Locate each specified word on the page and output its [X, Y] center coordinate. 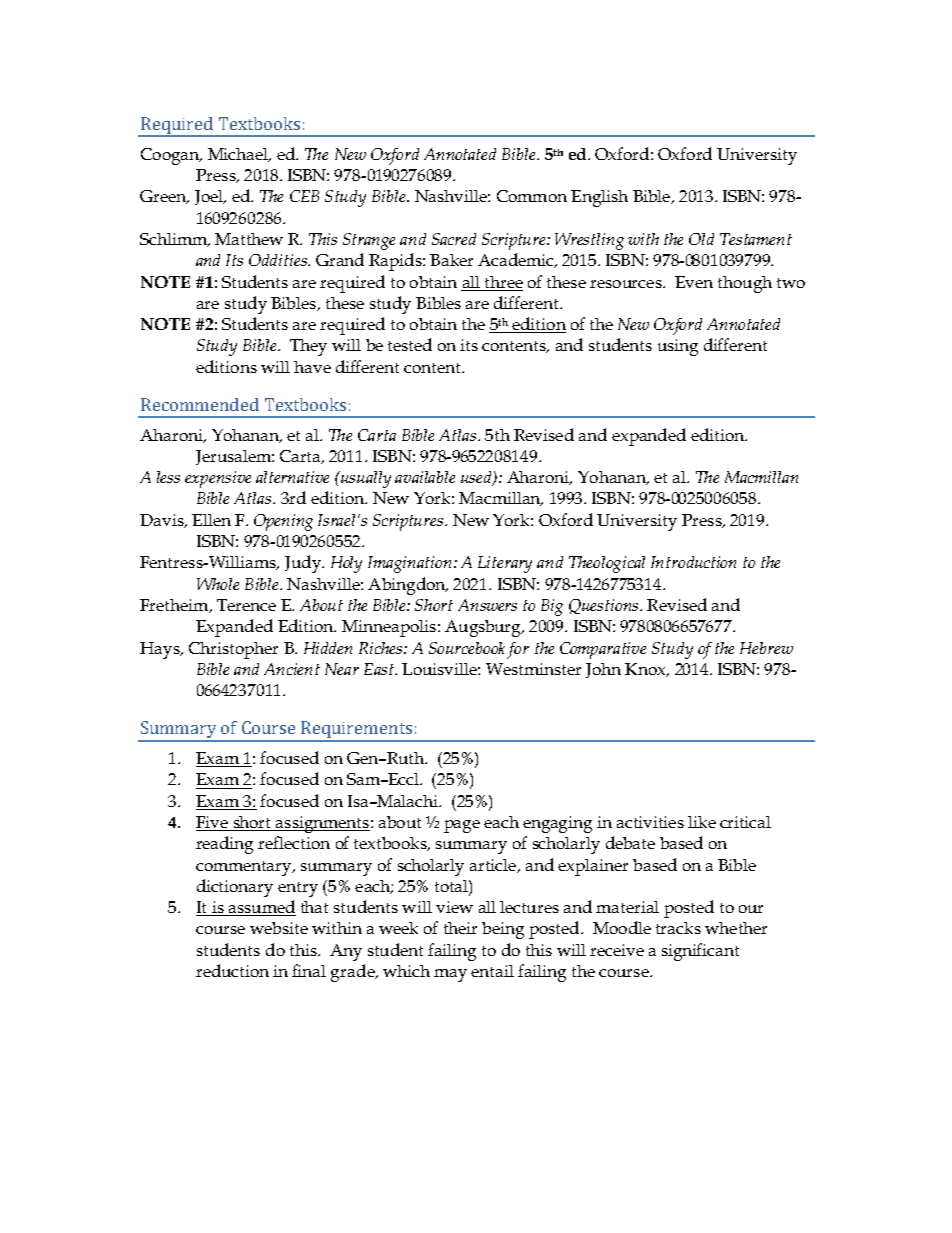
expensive [218, 479]
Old [701, 239]
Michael [239, 155]
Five [213, 823]
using [678, 347]
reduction [232, 970]
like [702, 822]
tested [410, 344]
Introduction [693, 562]
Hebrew [766, 648]
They [308, 347]
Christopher [233, 650]
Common [532, 196]
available [425, 477]
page [462, 826]
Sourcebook [467, 648]
